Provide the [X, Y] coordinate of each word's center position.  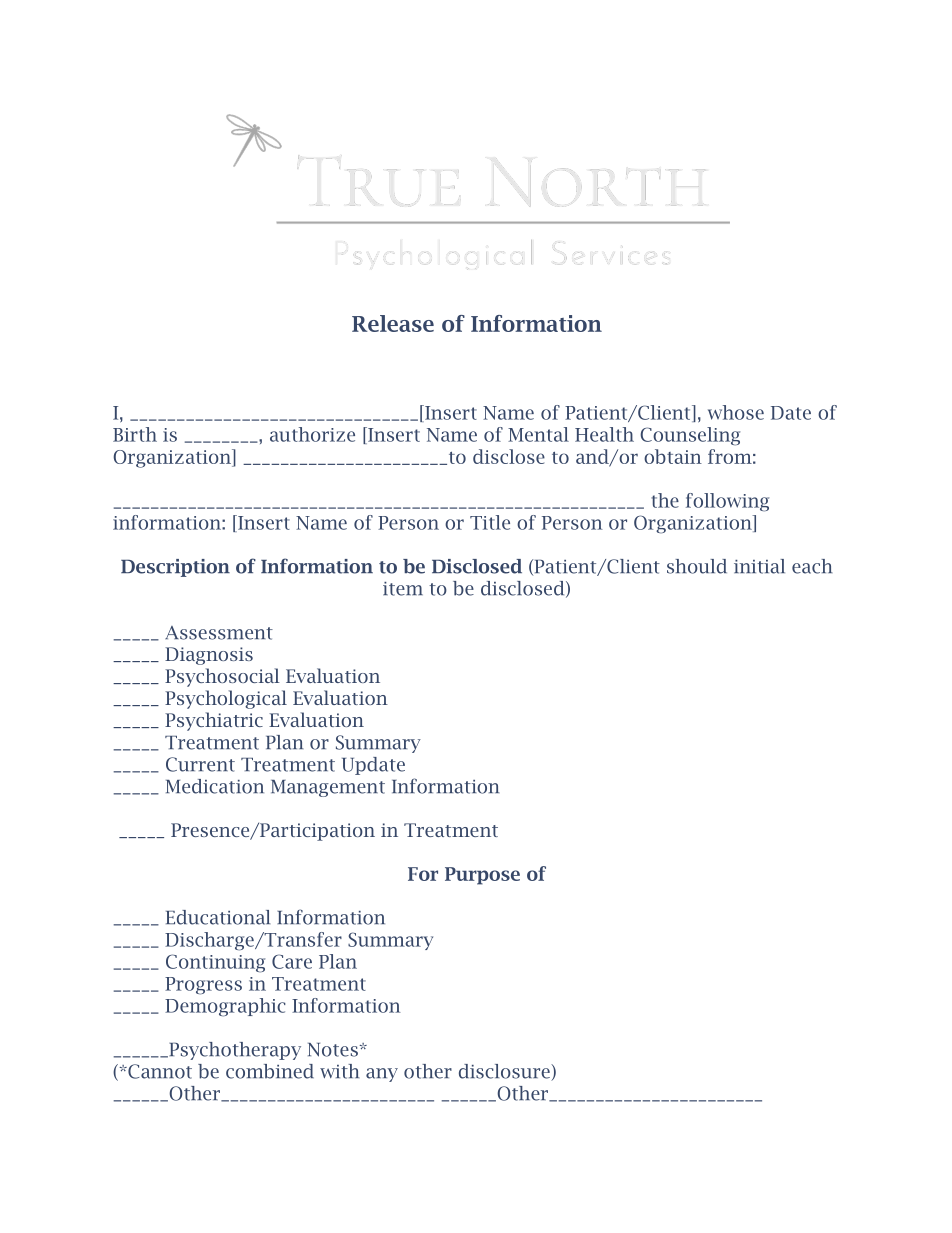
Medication [215, 786]
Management [328, 788]
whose [736, 412]
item [403, 589]
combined [270, 1071]
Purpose [482, 876]
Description [175, 568]
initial [759, 566]
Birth [135, 434]
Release [393, 323]
